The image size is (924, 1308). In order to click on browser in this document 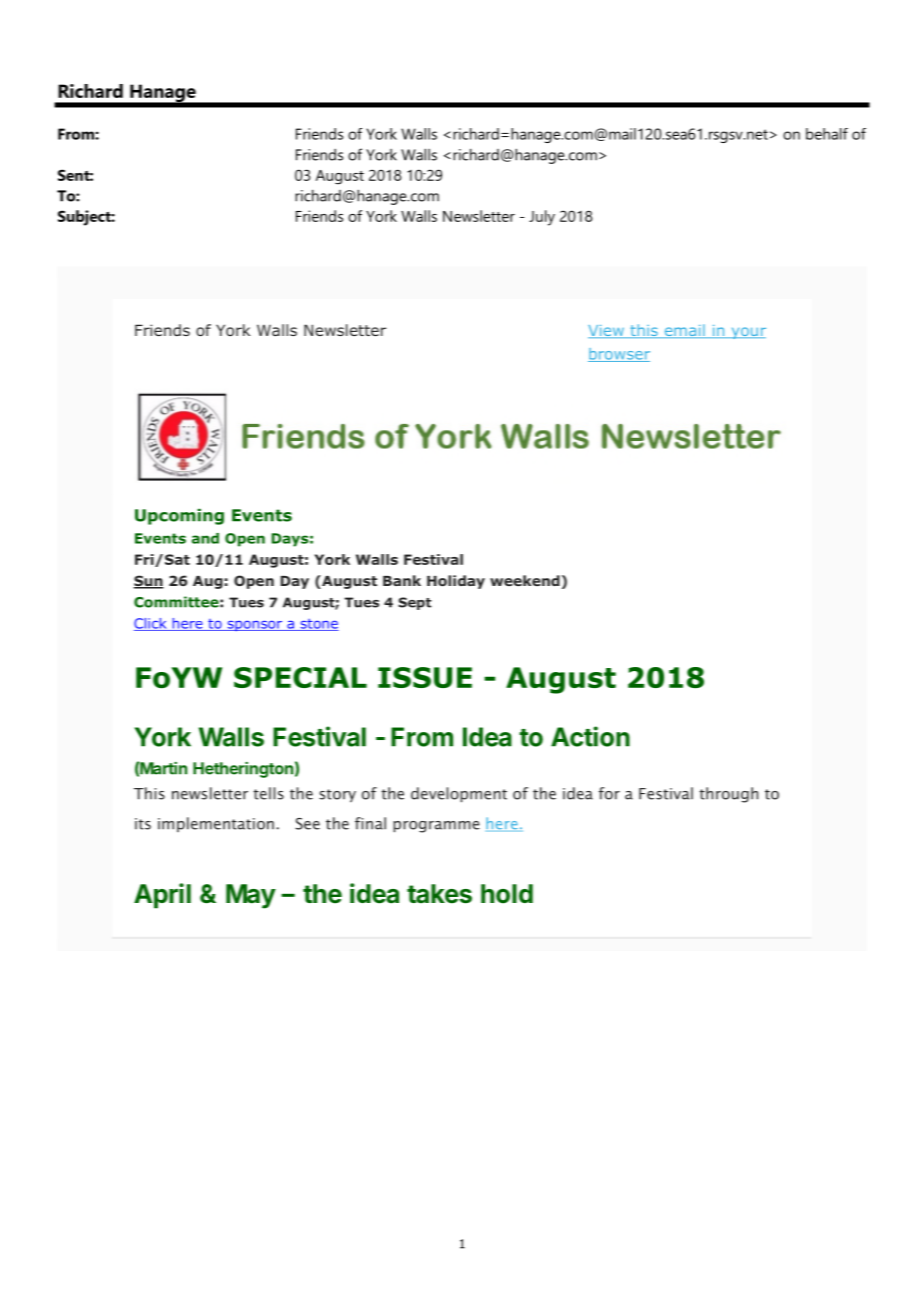, I will do `click(619, 355)`.
